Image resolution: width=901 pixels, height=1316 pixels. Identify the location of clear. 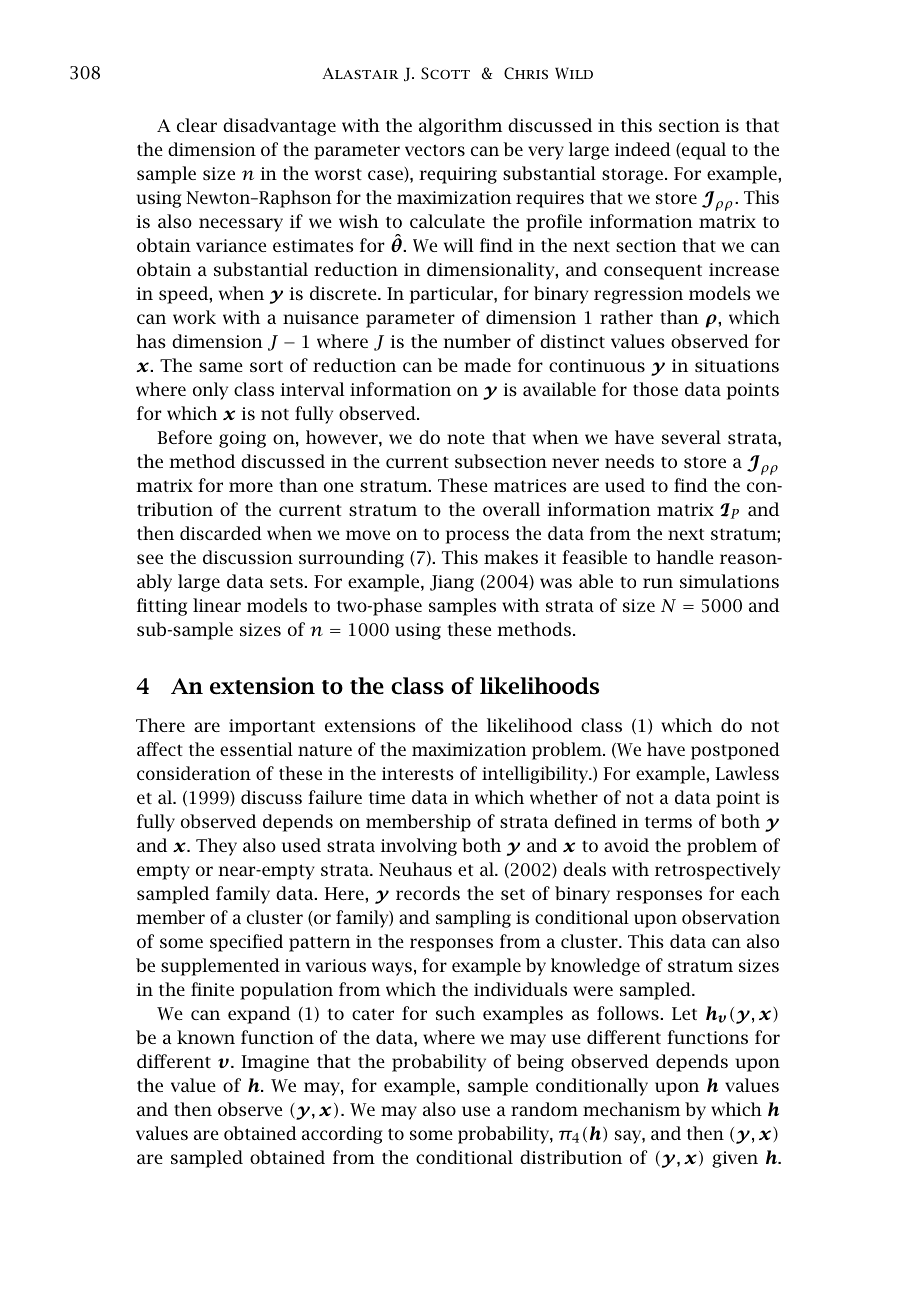
(197, 125).
